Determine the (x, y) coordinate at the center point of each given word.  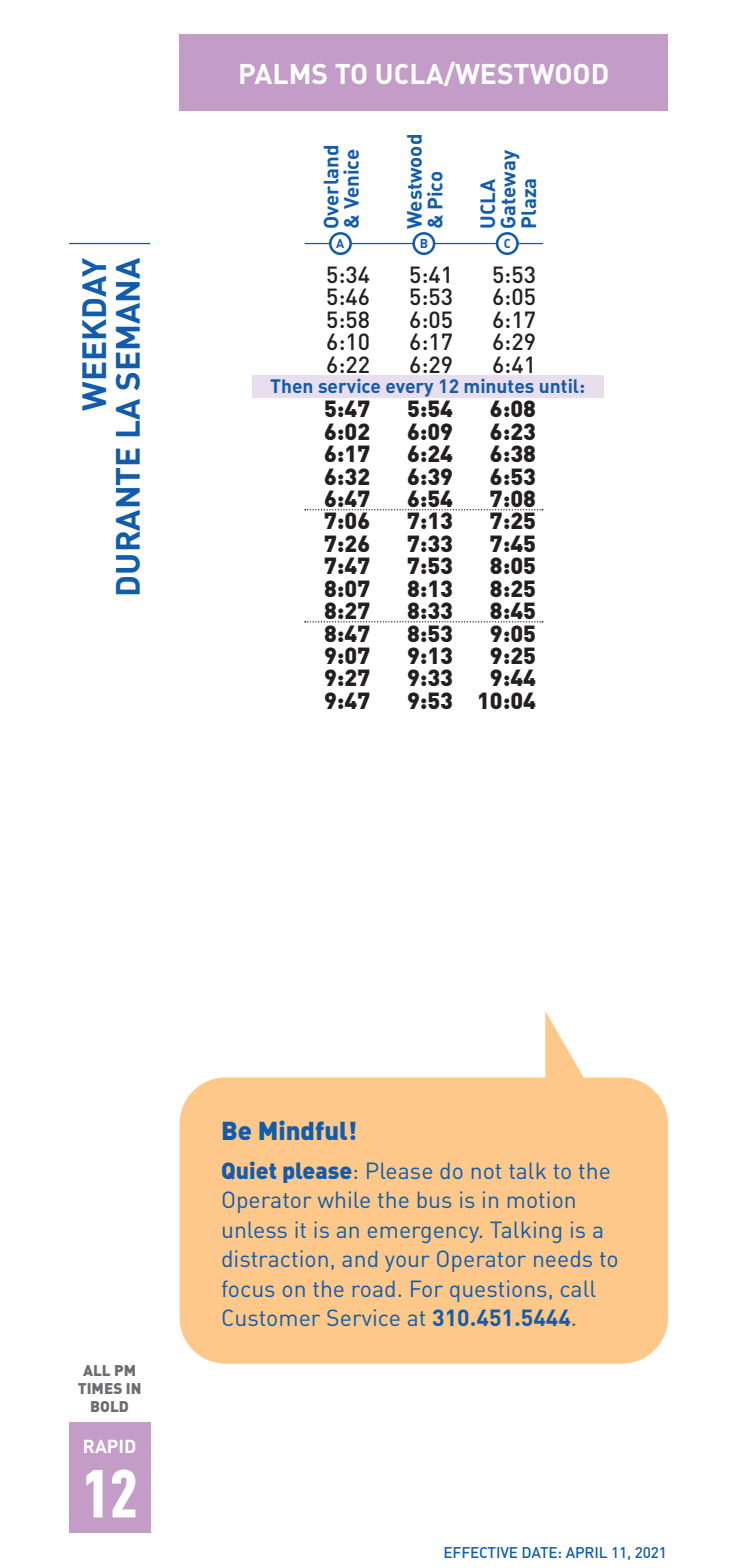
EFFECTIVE (480, 1552)
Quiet (249, 1170)
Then (291, 386)
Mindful (303, 1130)
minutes (499, 386)
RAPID (109, 1446)
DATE (539, 1552)
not (486, 1171)
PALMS (283, 74)
